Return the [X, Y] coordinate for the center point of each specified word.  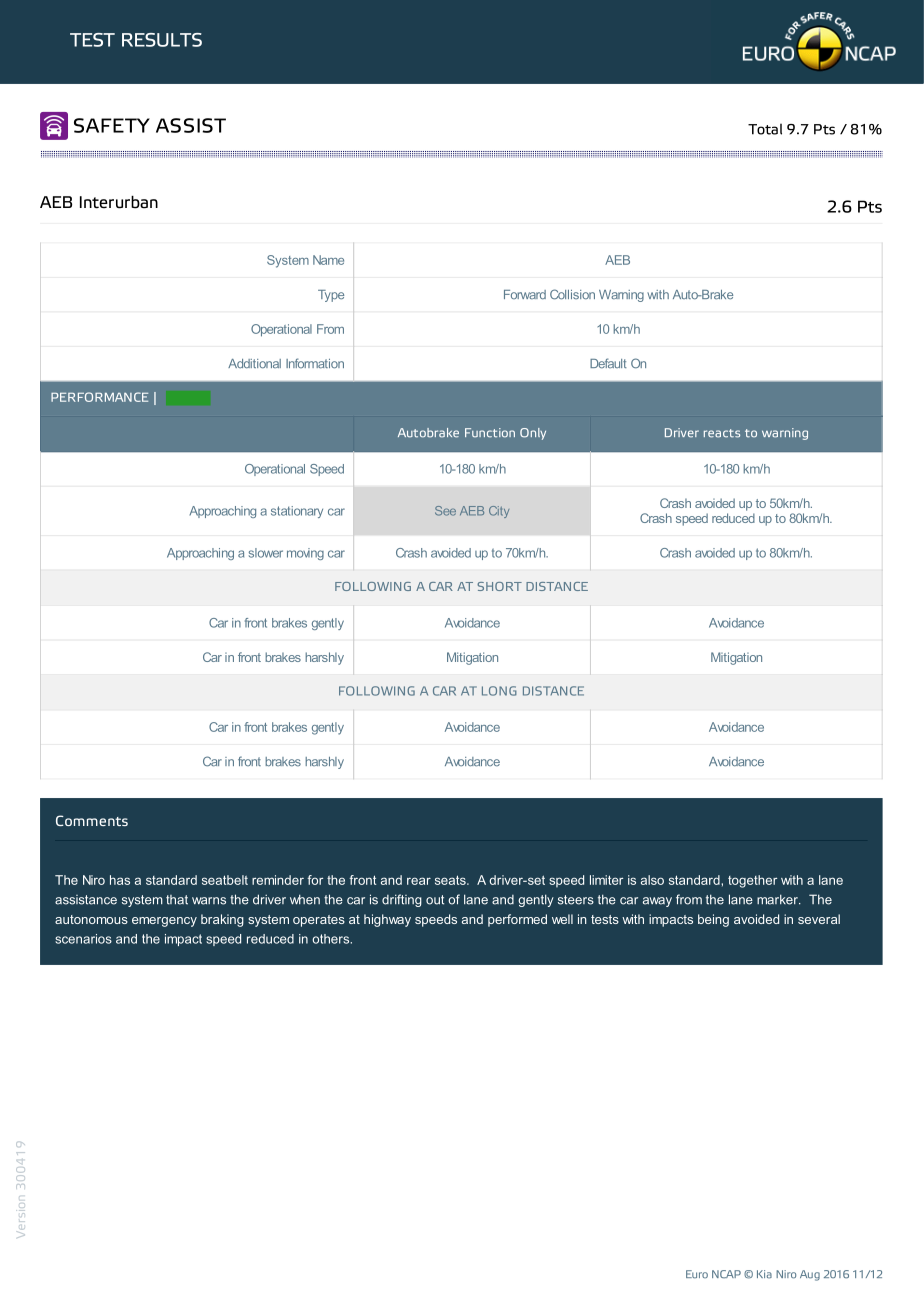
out [435, 900]
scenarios [83, 939]
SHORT [499, 586]
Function [490, 433]
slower [266, 553]
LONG [499, 691]
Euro [697, 1274]
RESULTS [162, 40]
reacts [722, 433]
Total [765, 129]
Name [328, 260]
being [713, 920]
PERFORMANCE [99, 397]
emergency [164, 922]
